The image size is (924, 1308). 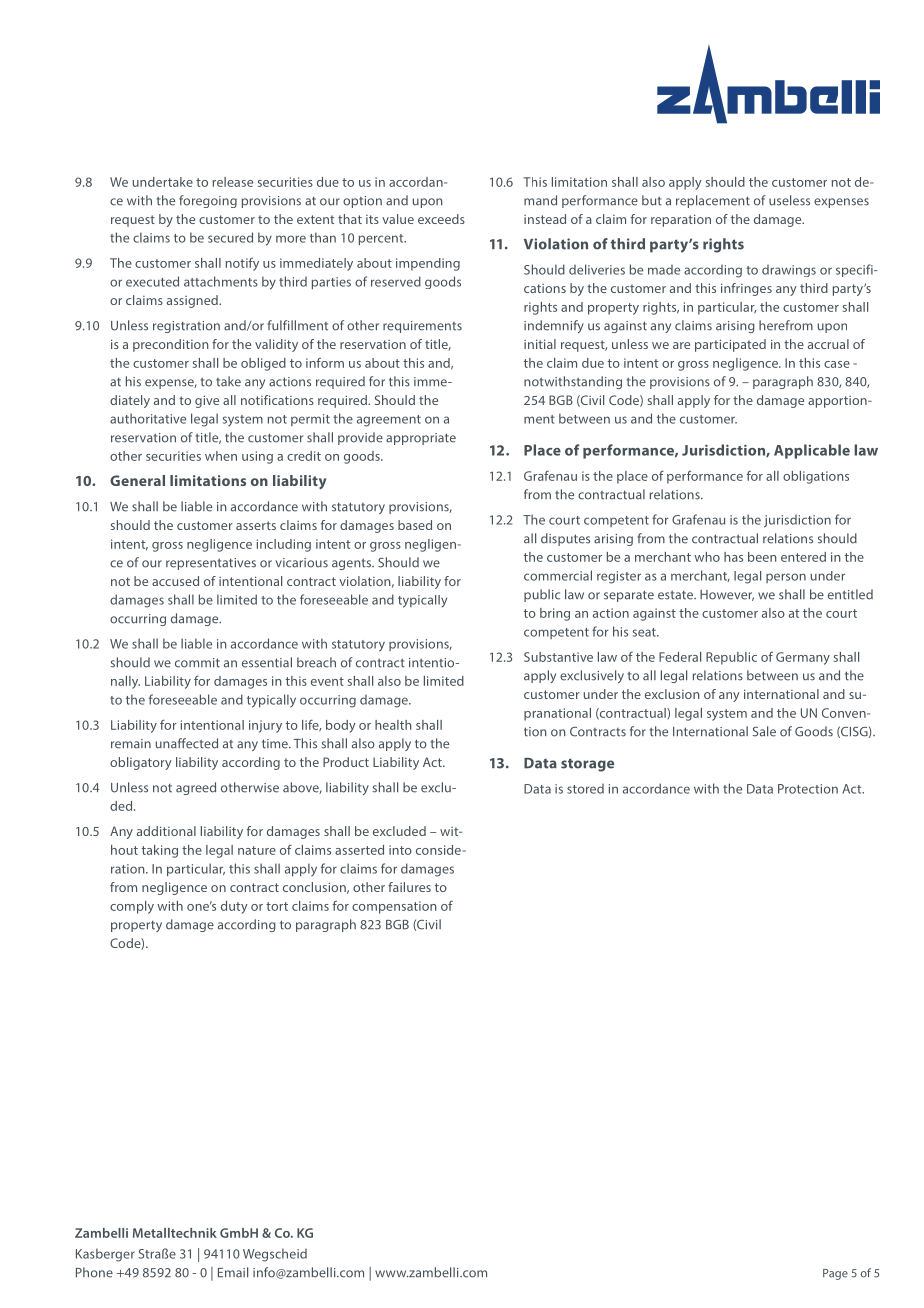 What do you see at coordinates (409, 887) in the page?
I see `failures` at bounding box center [409, 887].
